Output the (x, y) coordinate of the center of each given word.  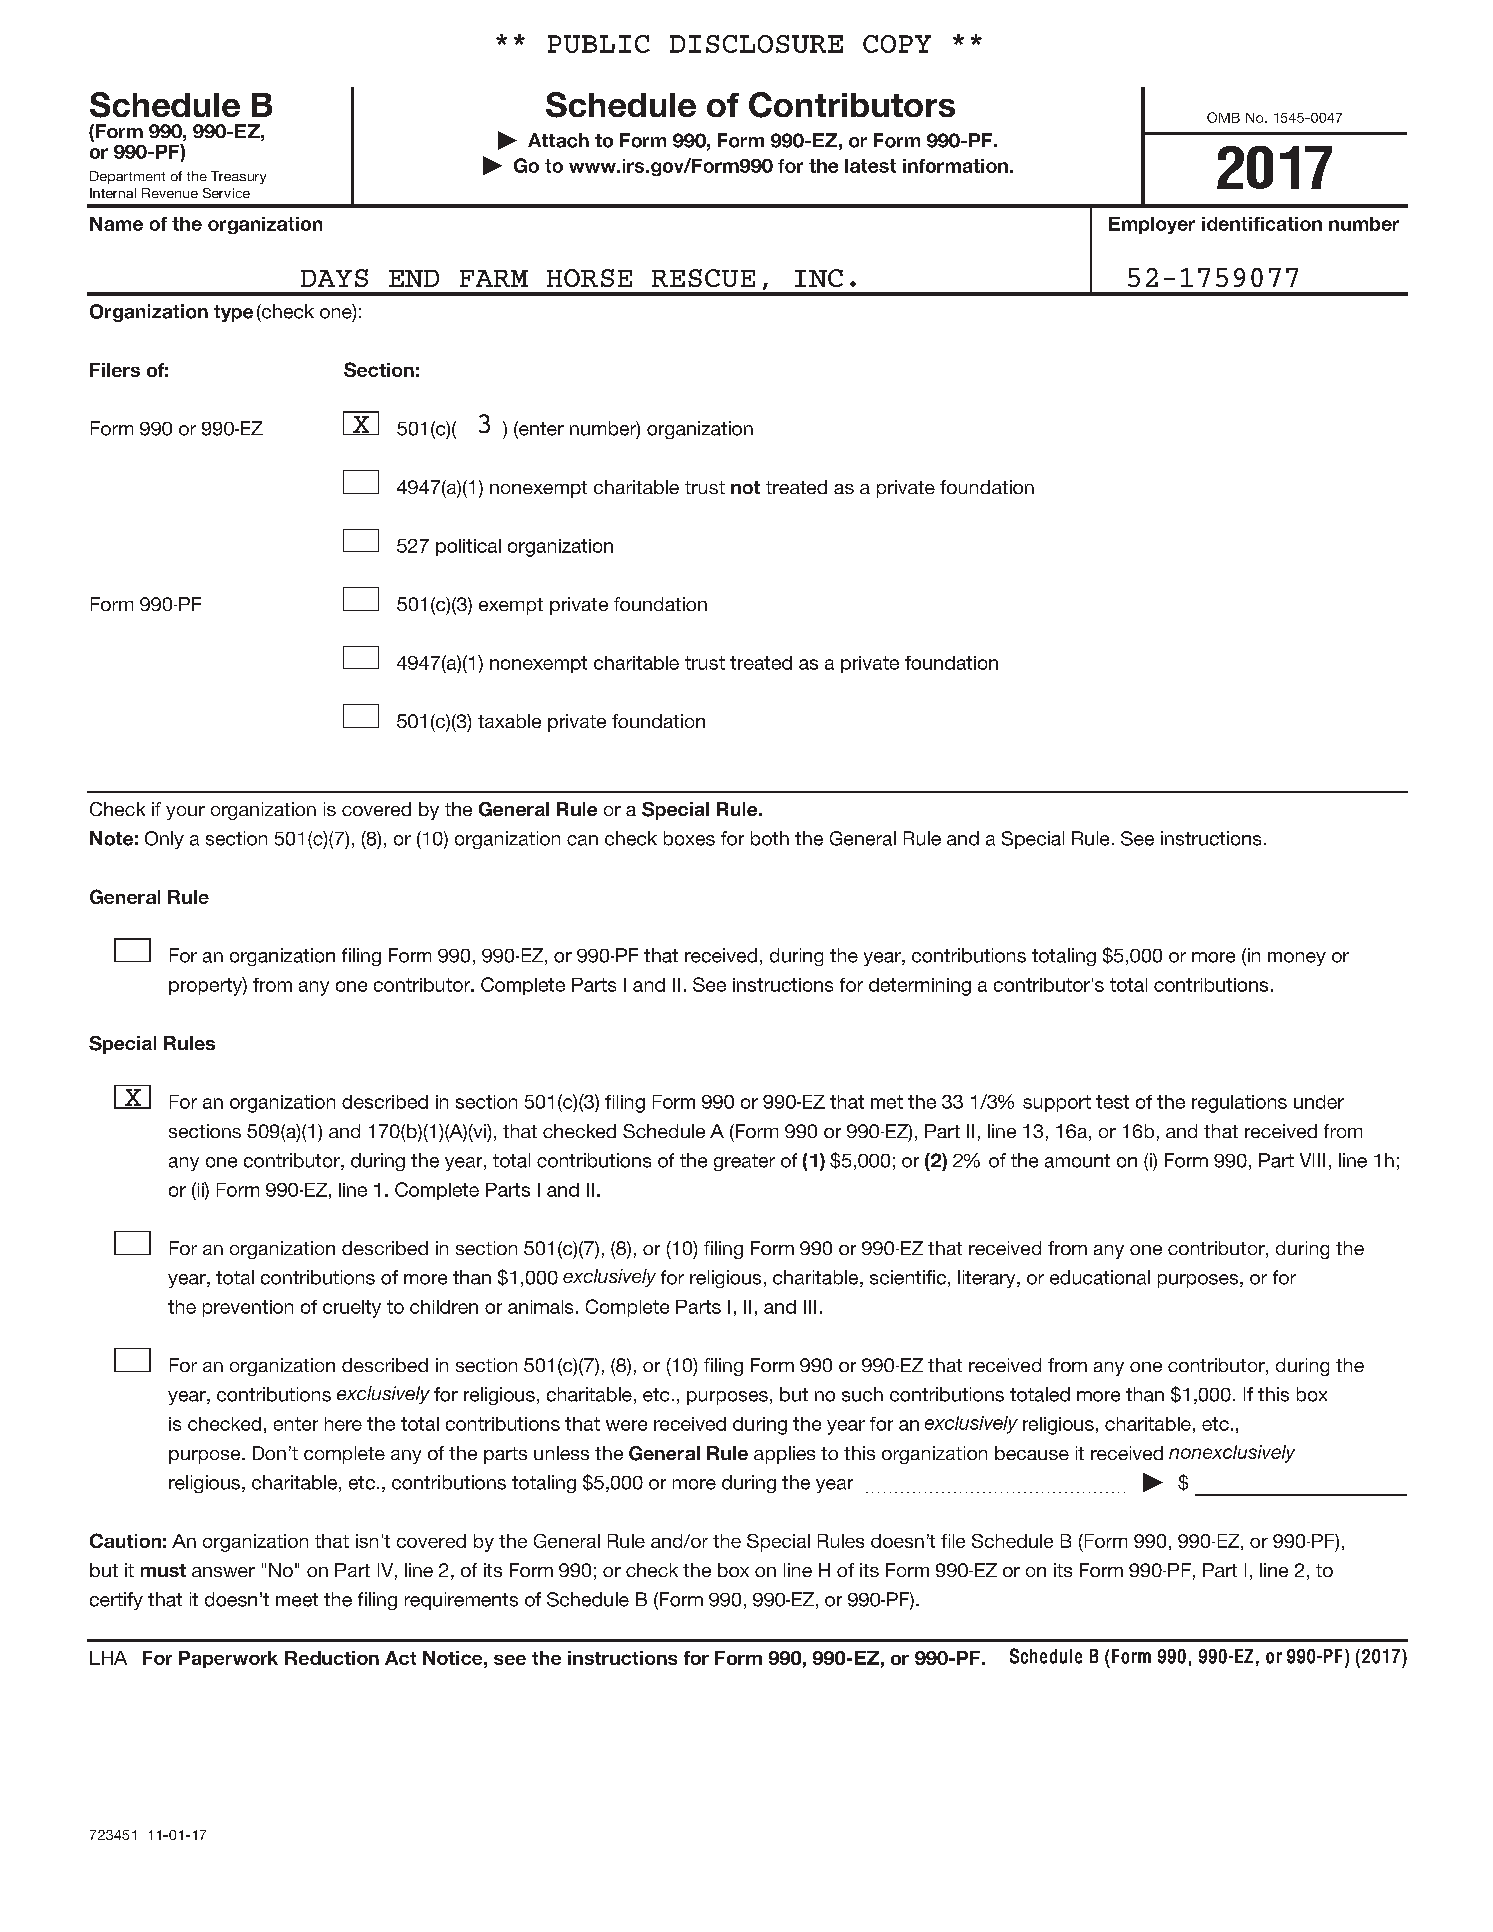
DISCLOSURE (756, 44)
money (1297, 959)
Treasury (238, 177)
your (185, 813)
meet (297, 1600)
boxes (689, 838)
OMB (1223, 117)
